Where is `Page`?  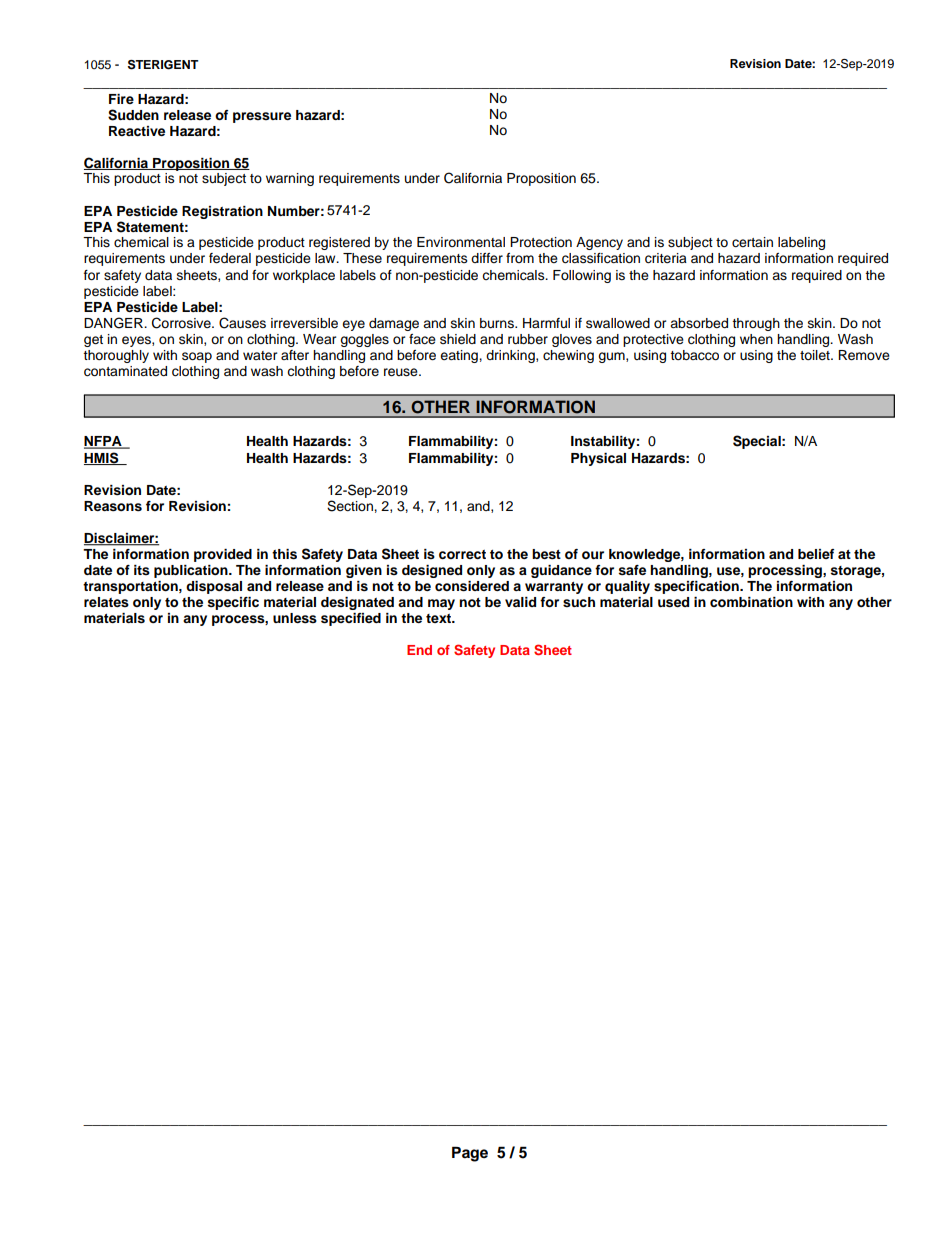
Page is located at coordinates (470, 1154).
